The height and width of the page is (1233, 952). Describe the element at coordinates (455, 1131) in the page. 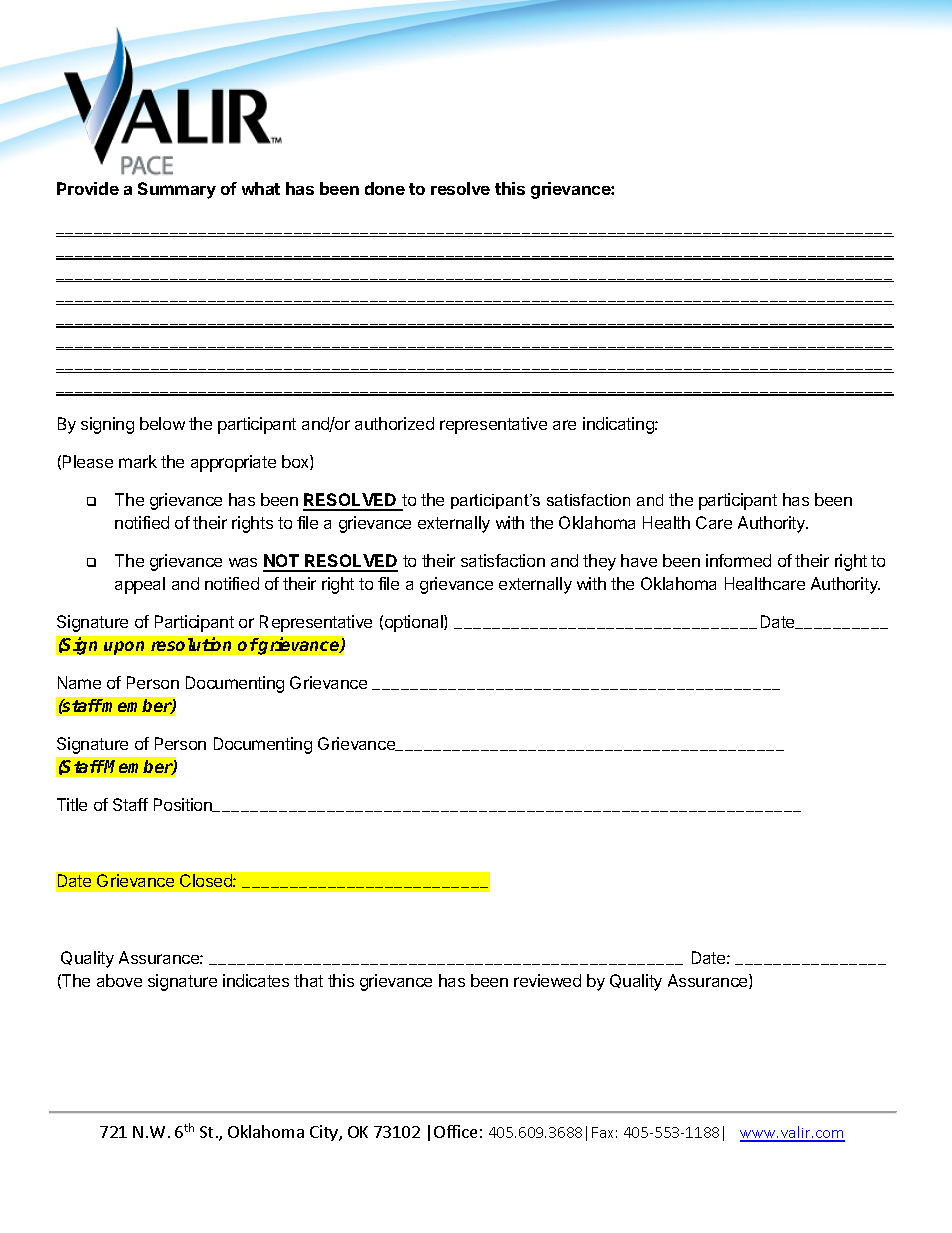

I see `Office` at that location.
